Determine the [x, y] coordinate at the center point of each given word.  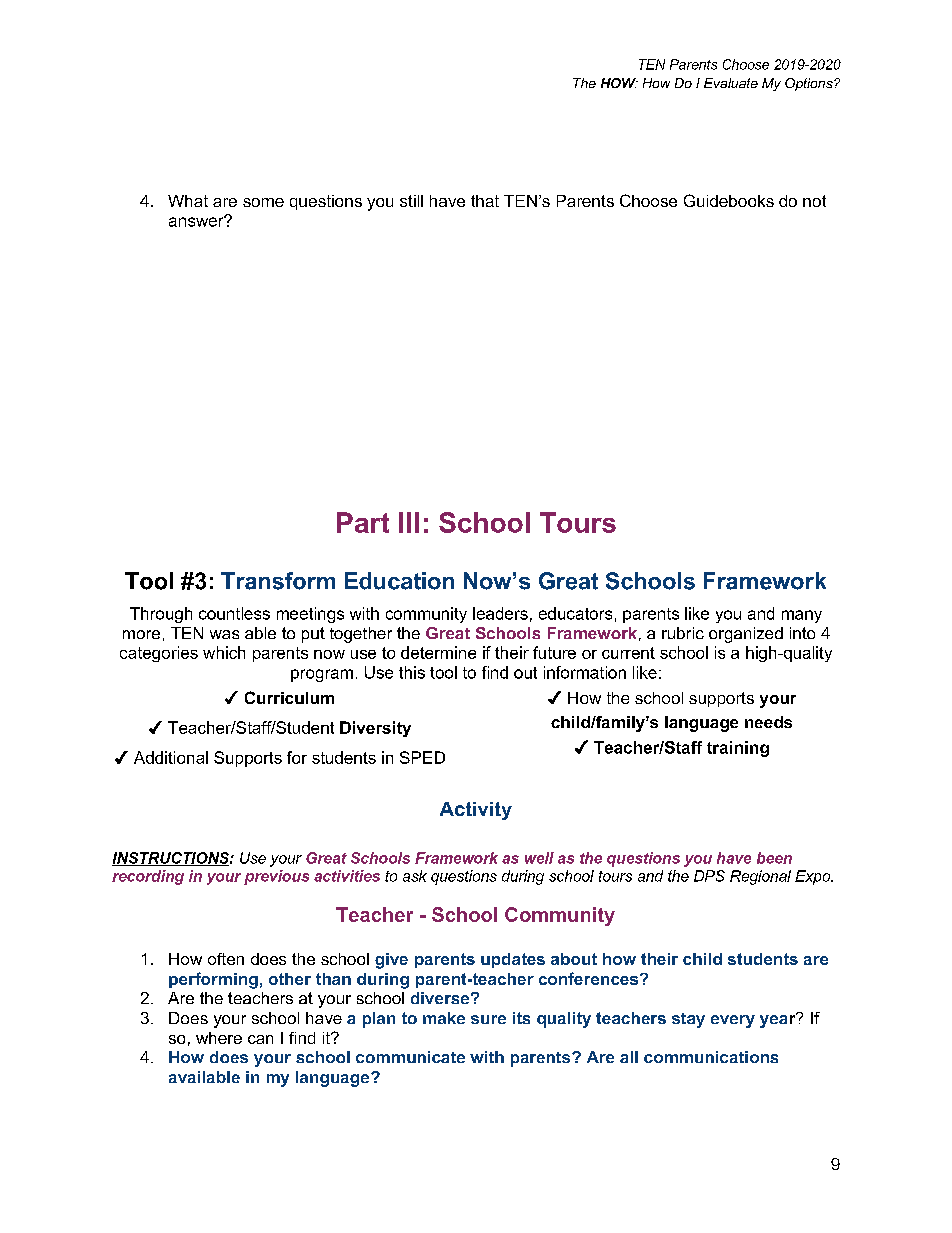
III [409, 522]
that [485, 201]
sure [488, 1019]
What [188, 201]
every [733, 1021]
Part [363, 522]
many [802, 616]
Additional [171, 757]
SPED [422, 757]
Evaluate [731, 83]
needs [768, 722]
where [219, 1038]
